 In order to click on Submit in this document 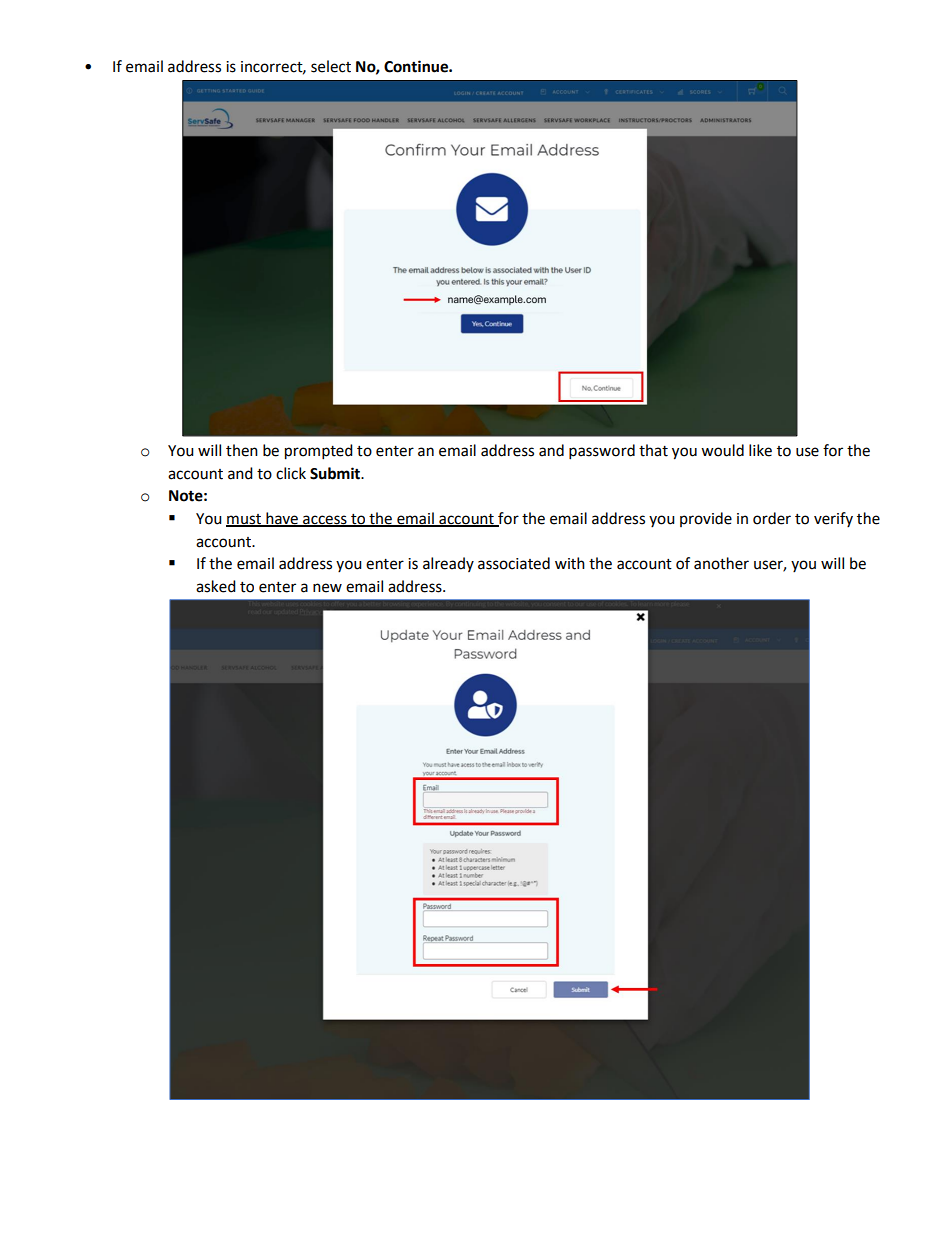, I will do `click(336, 473)`.
